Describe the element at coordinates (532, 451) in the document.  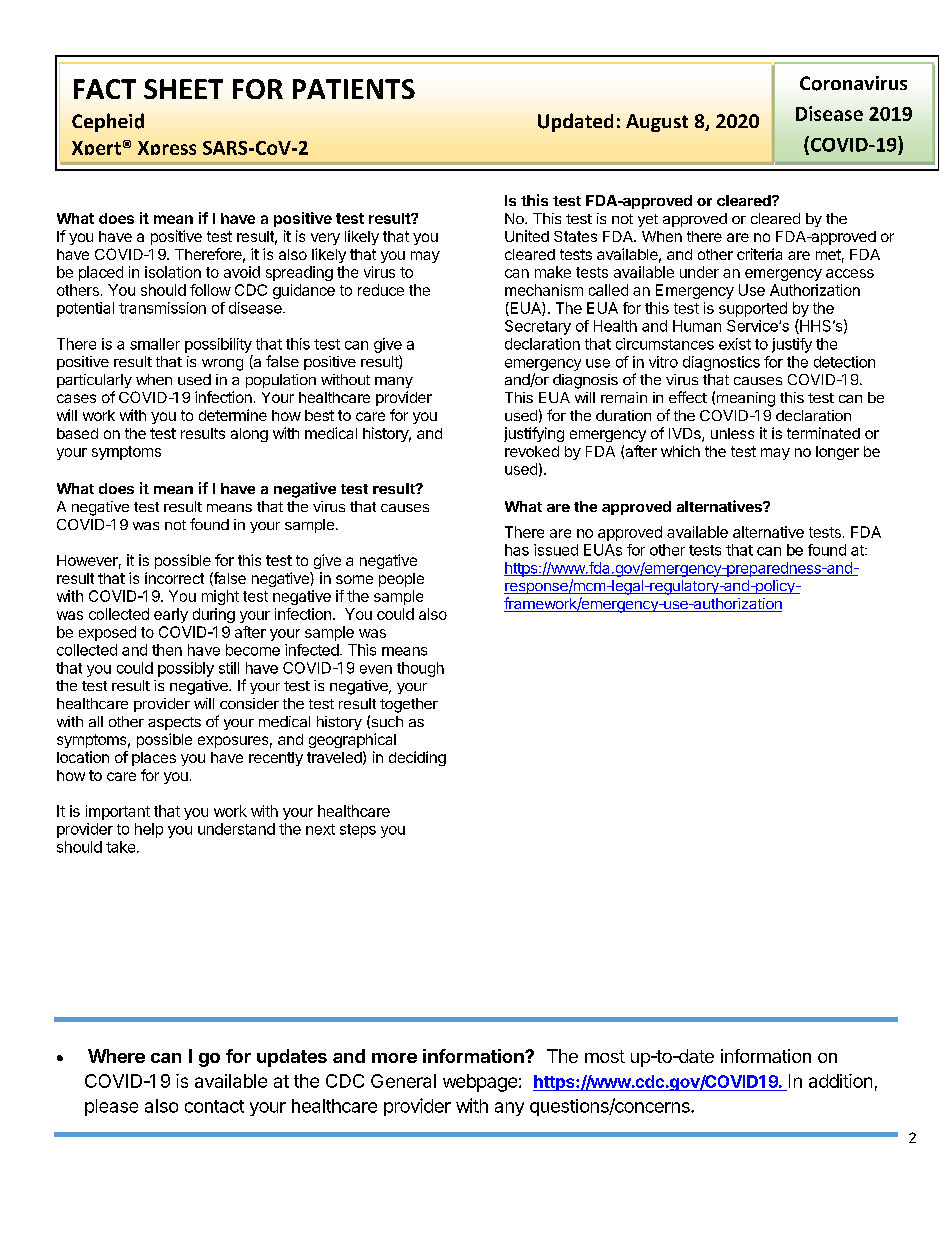
I see `revoked` at that location.
